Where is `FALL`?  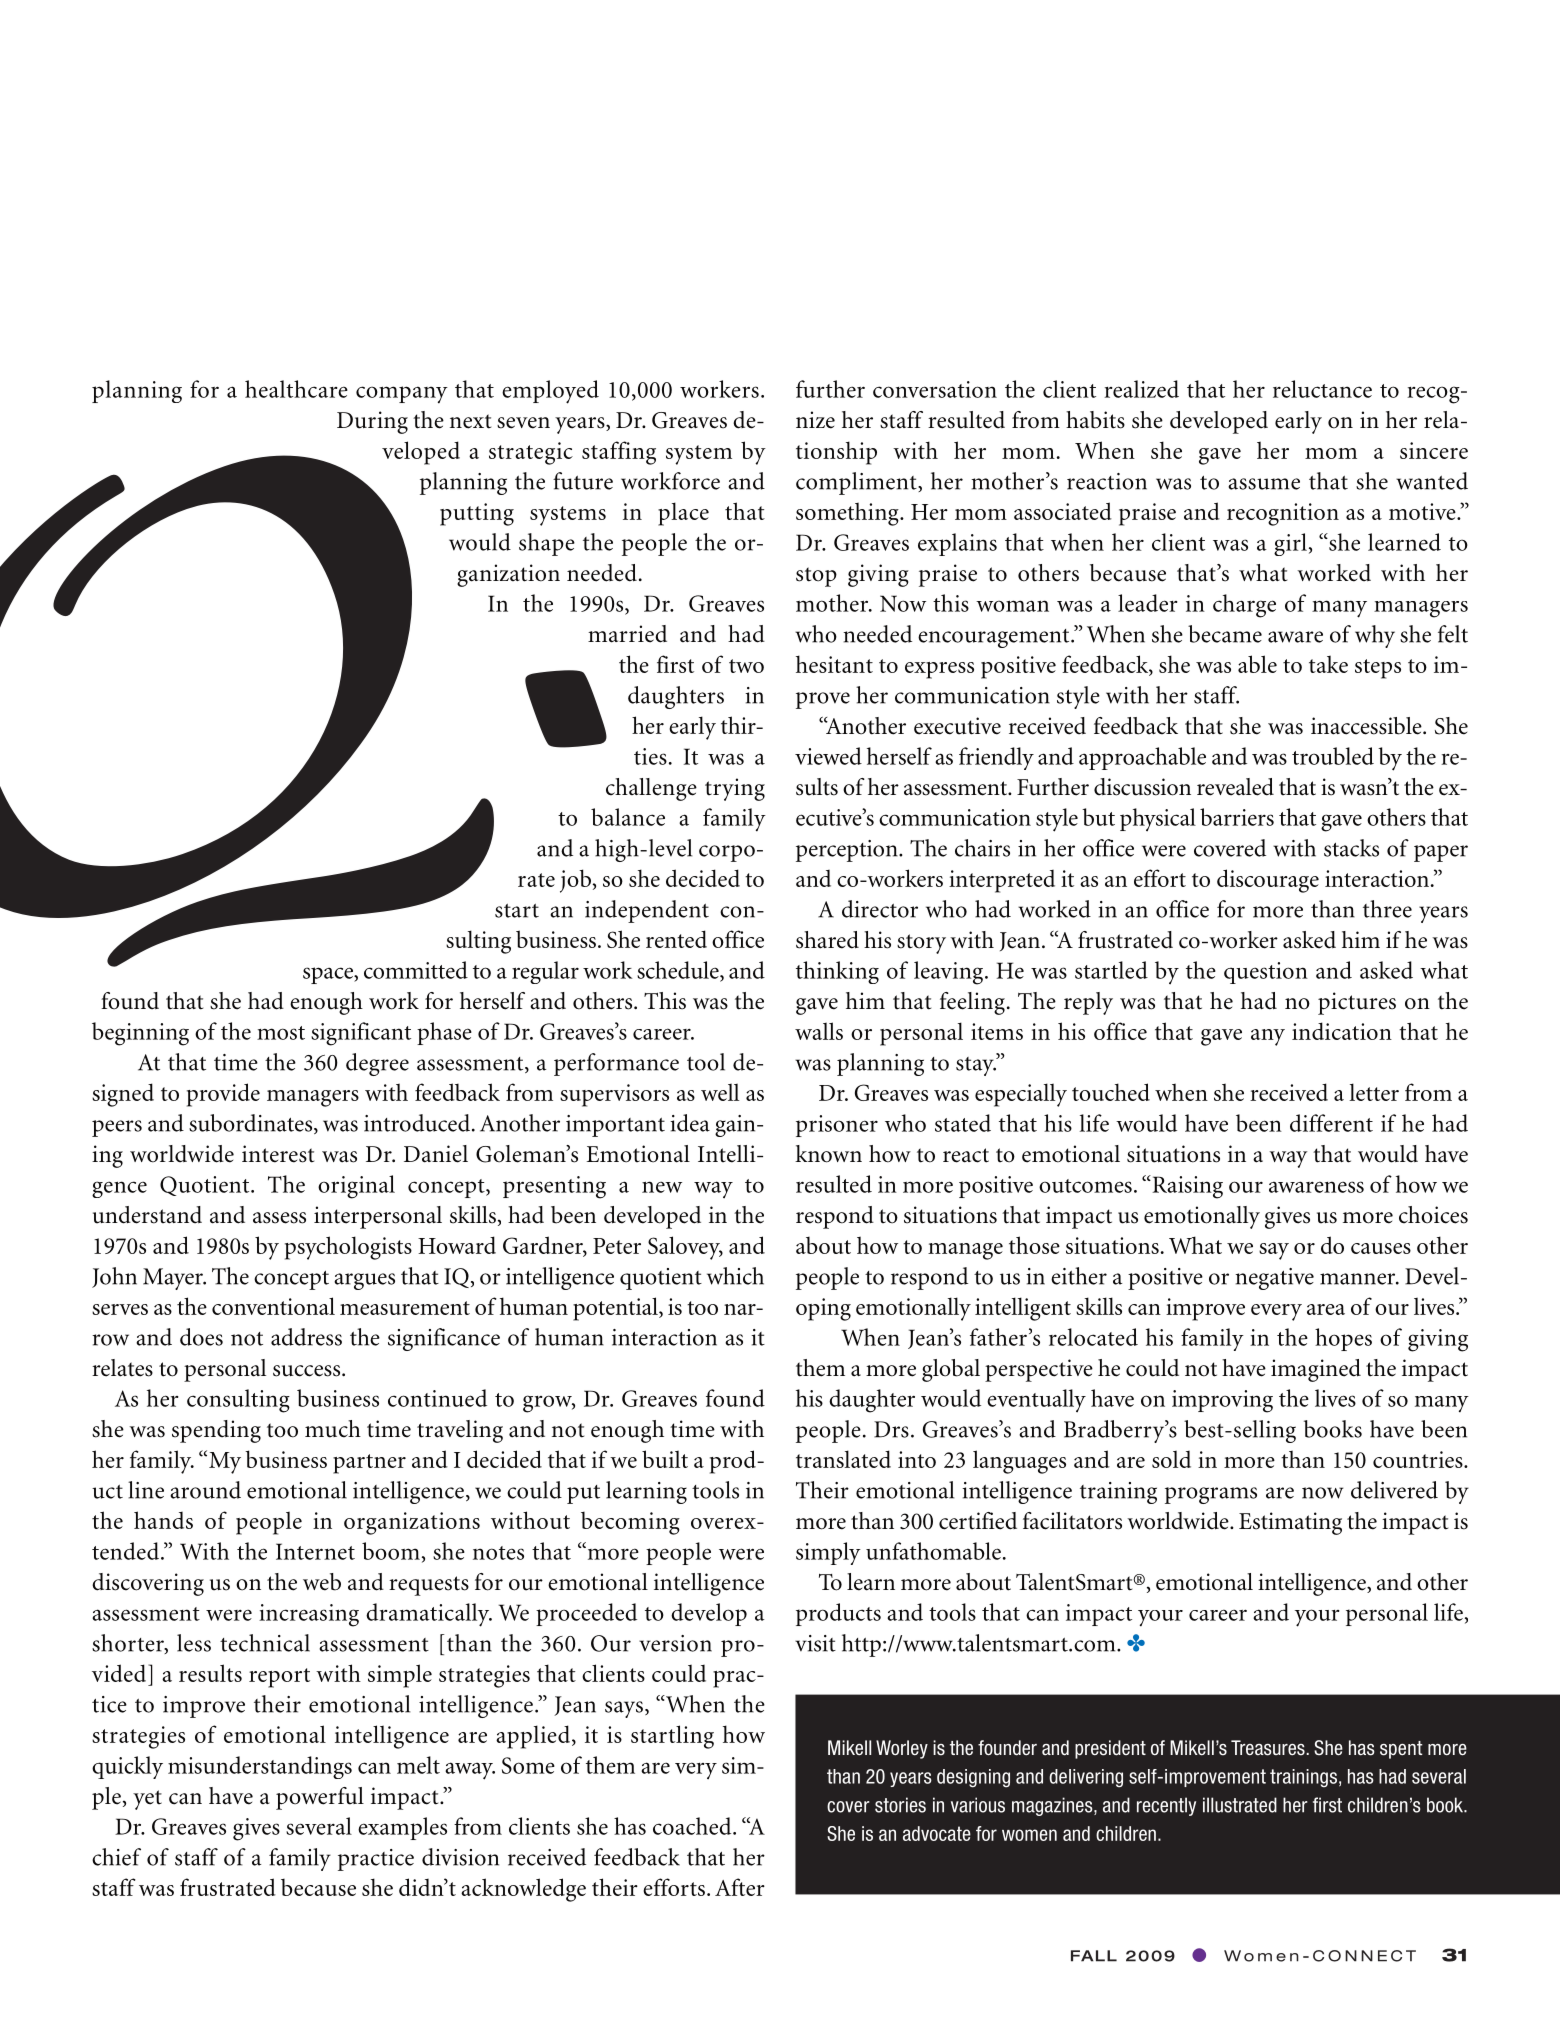 FALL is located at coordinates (1094, 1956).
